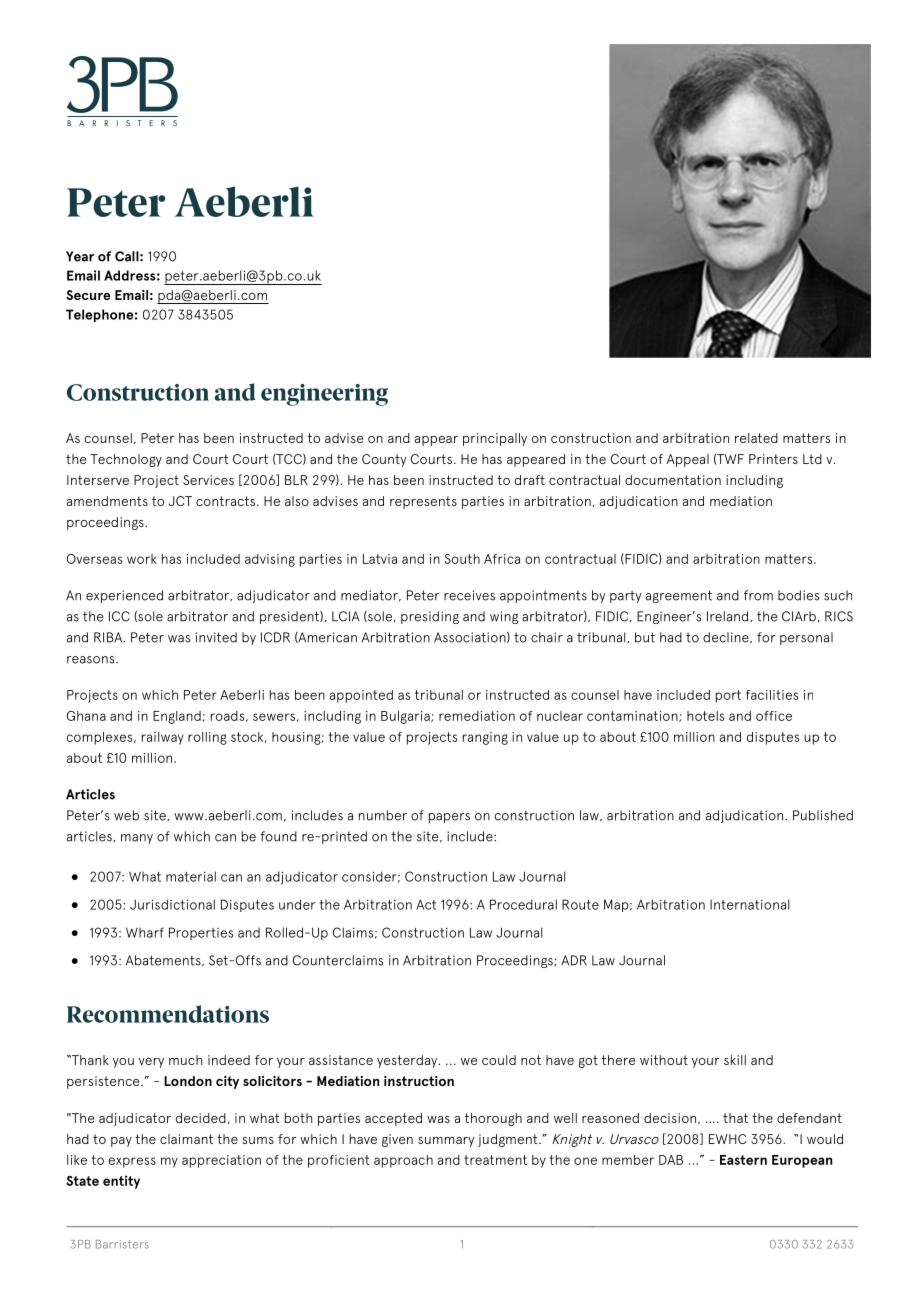  Describe the element at coordinates (449, 818) in the image. I see `papers` at that location.
